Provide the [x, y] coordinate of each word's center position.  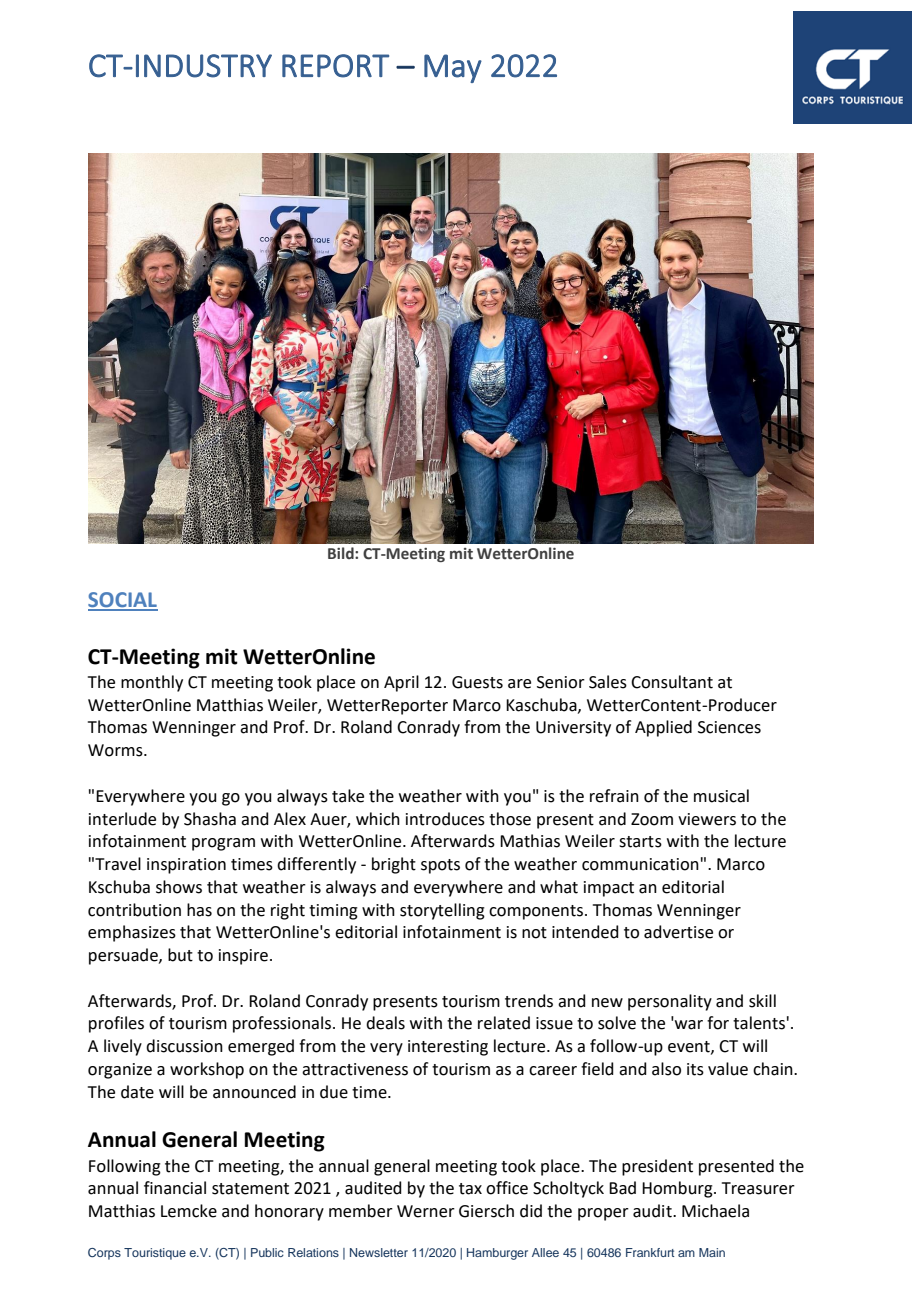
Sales [608, 682]
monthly [152, 683]
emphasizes [132, 933]
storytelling [442, 911]
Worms [116, 750]
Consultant [672, 682]
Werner [426, 1211]
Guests [477, 682]
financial [175, 1188]
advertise [678, 932]
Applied [663, 728]
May [453, 68]
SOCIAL [123, 601]
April [401, 683]
